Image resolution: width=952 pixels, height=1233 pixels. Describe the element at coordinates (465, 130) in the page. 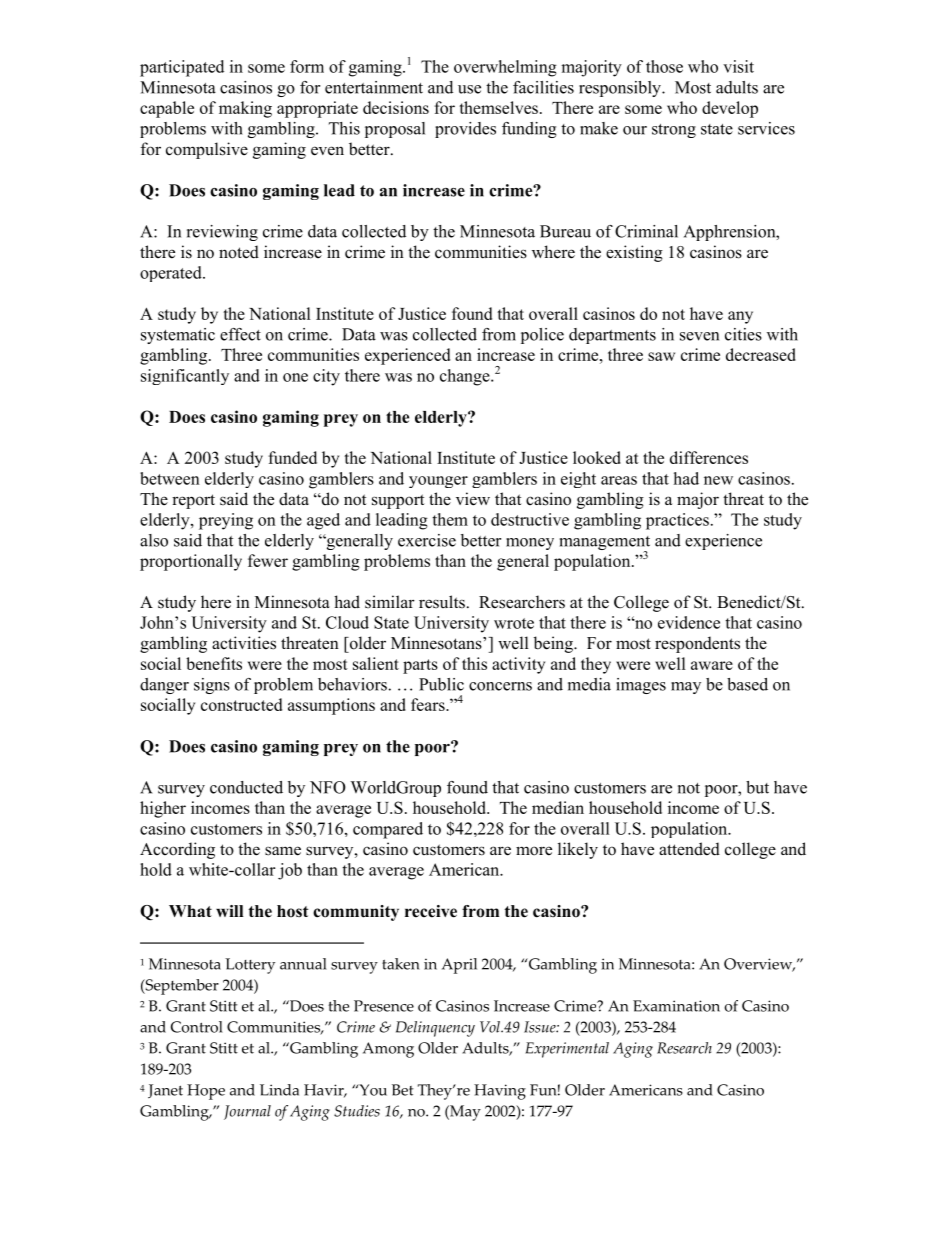

I see `provides` at that location.
